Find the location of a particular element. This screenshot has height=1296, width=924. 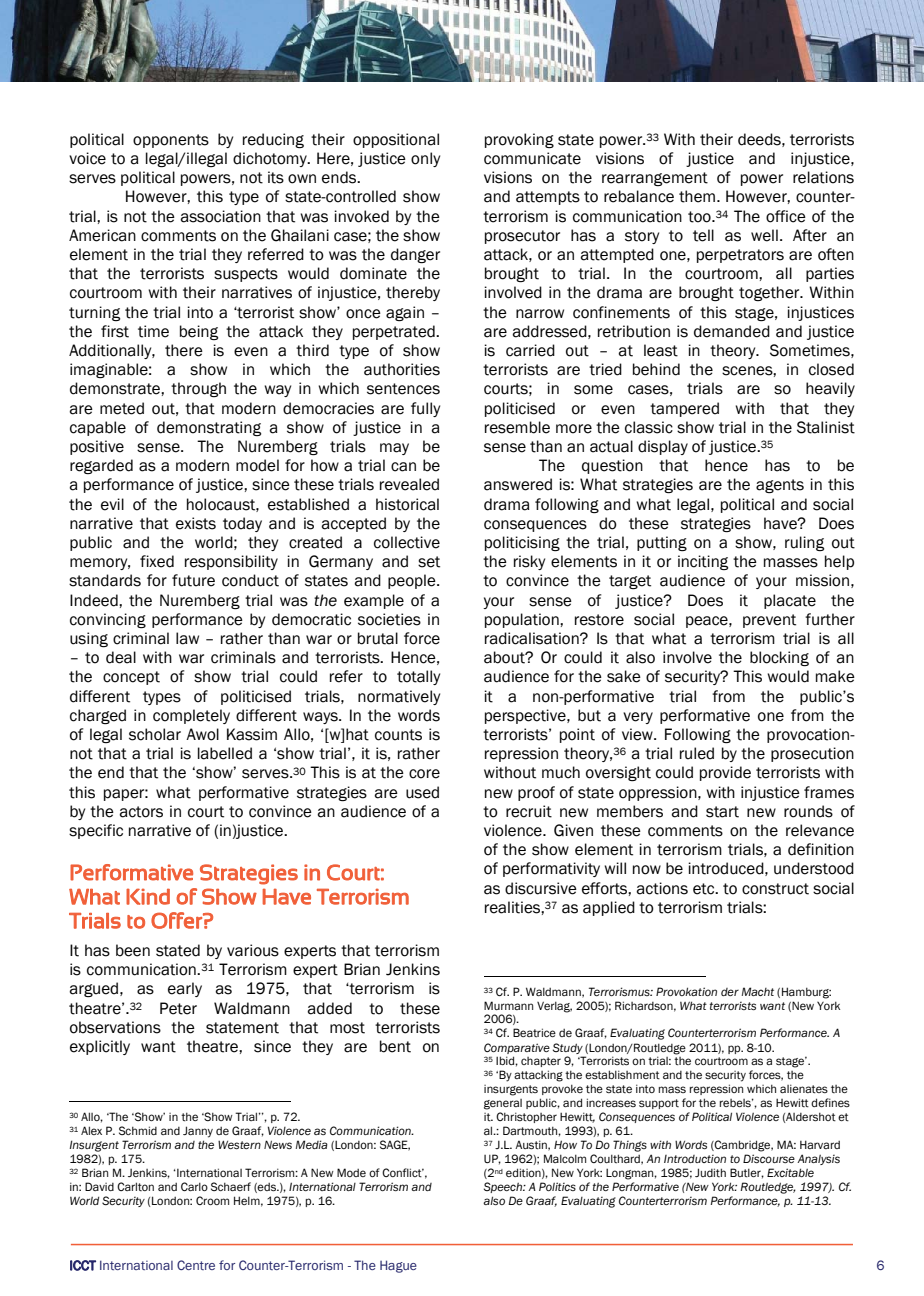

Judith is located at coordinates (710, 1172).
